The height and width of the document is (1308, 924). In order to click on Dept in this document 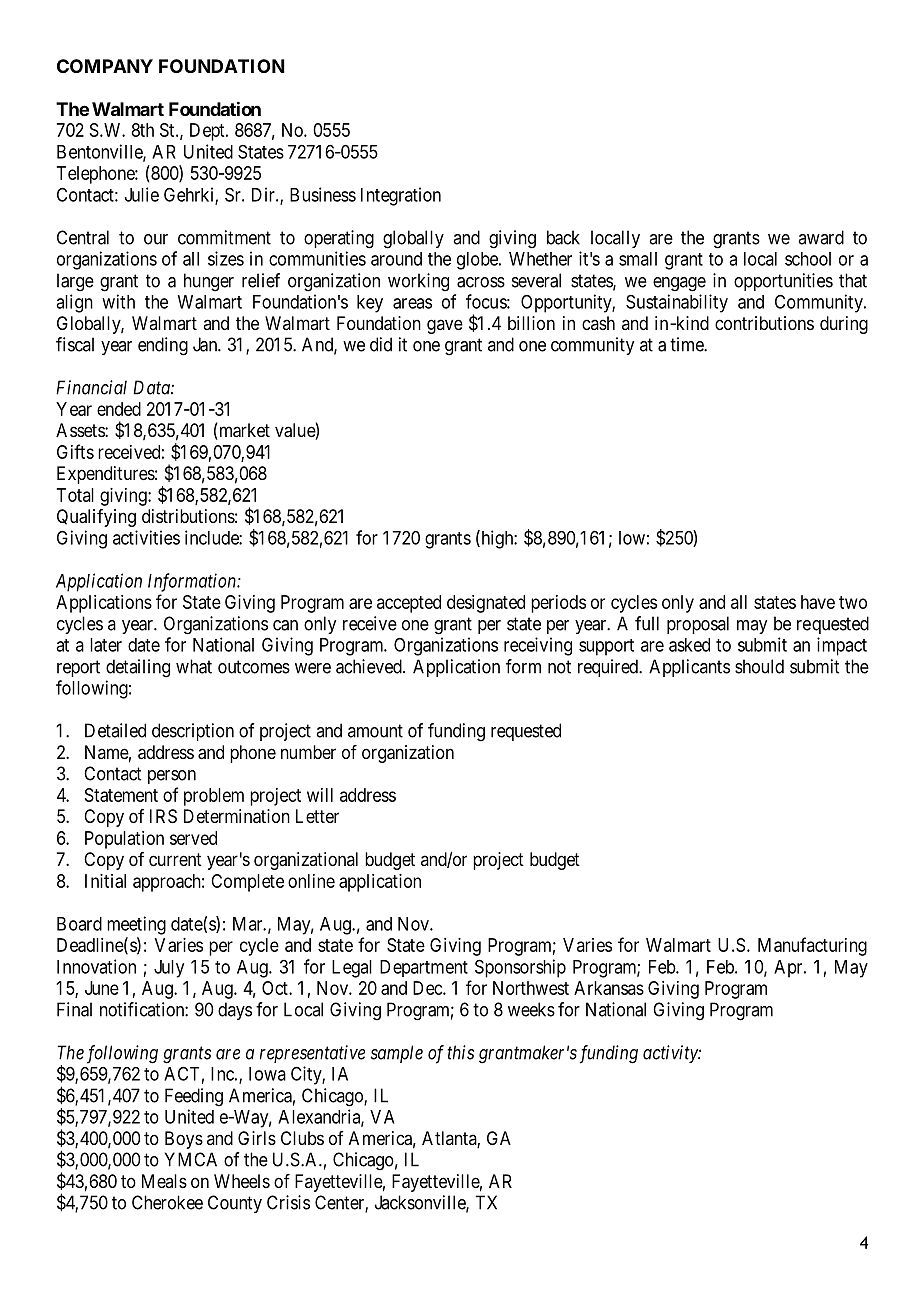, I will do `click(208, 132)`.
